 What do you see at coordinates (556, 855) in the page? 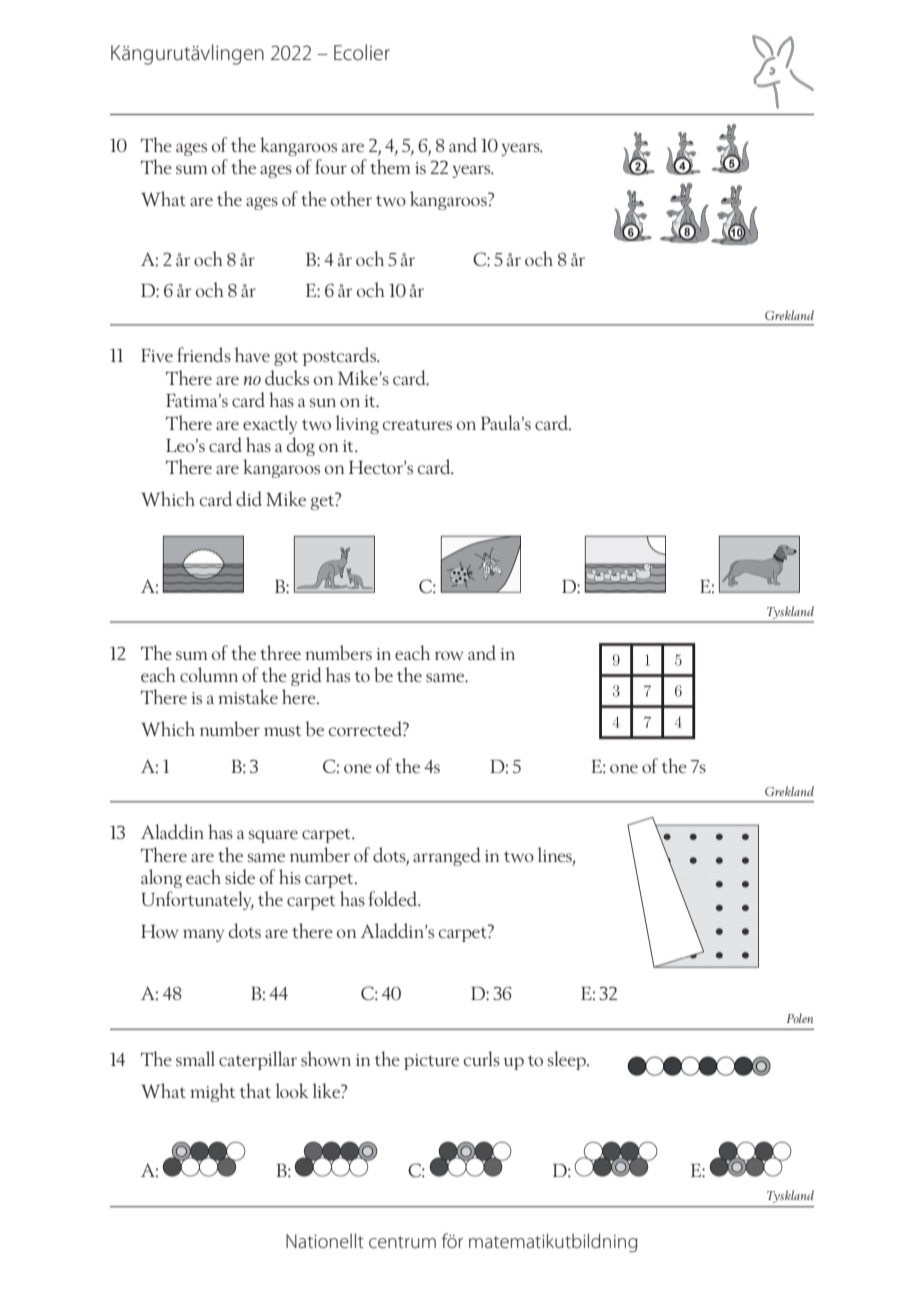
I see `lines` at bounding box center [556, 855].
